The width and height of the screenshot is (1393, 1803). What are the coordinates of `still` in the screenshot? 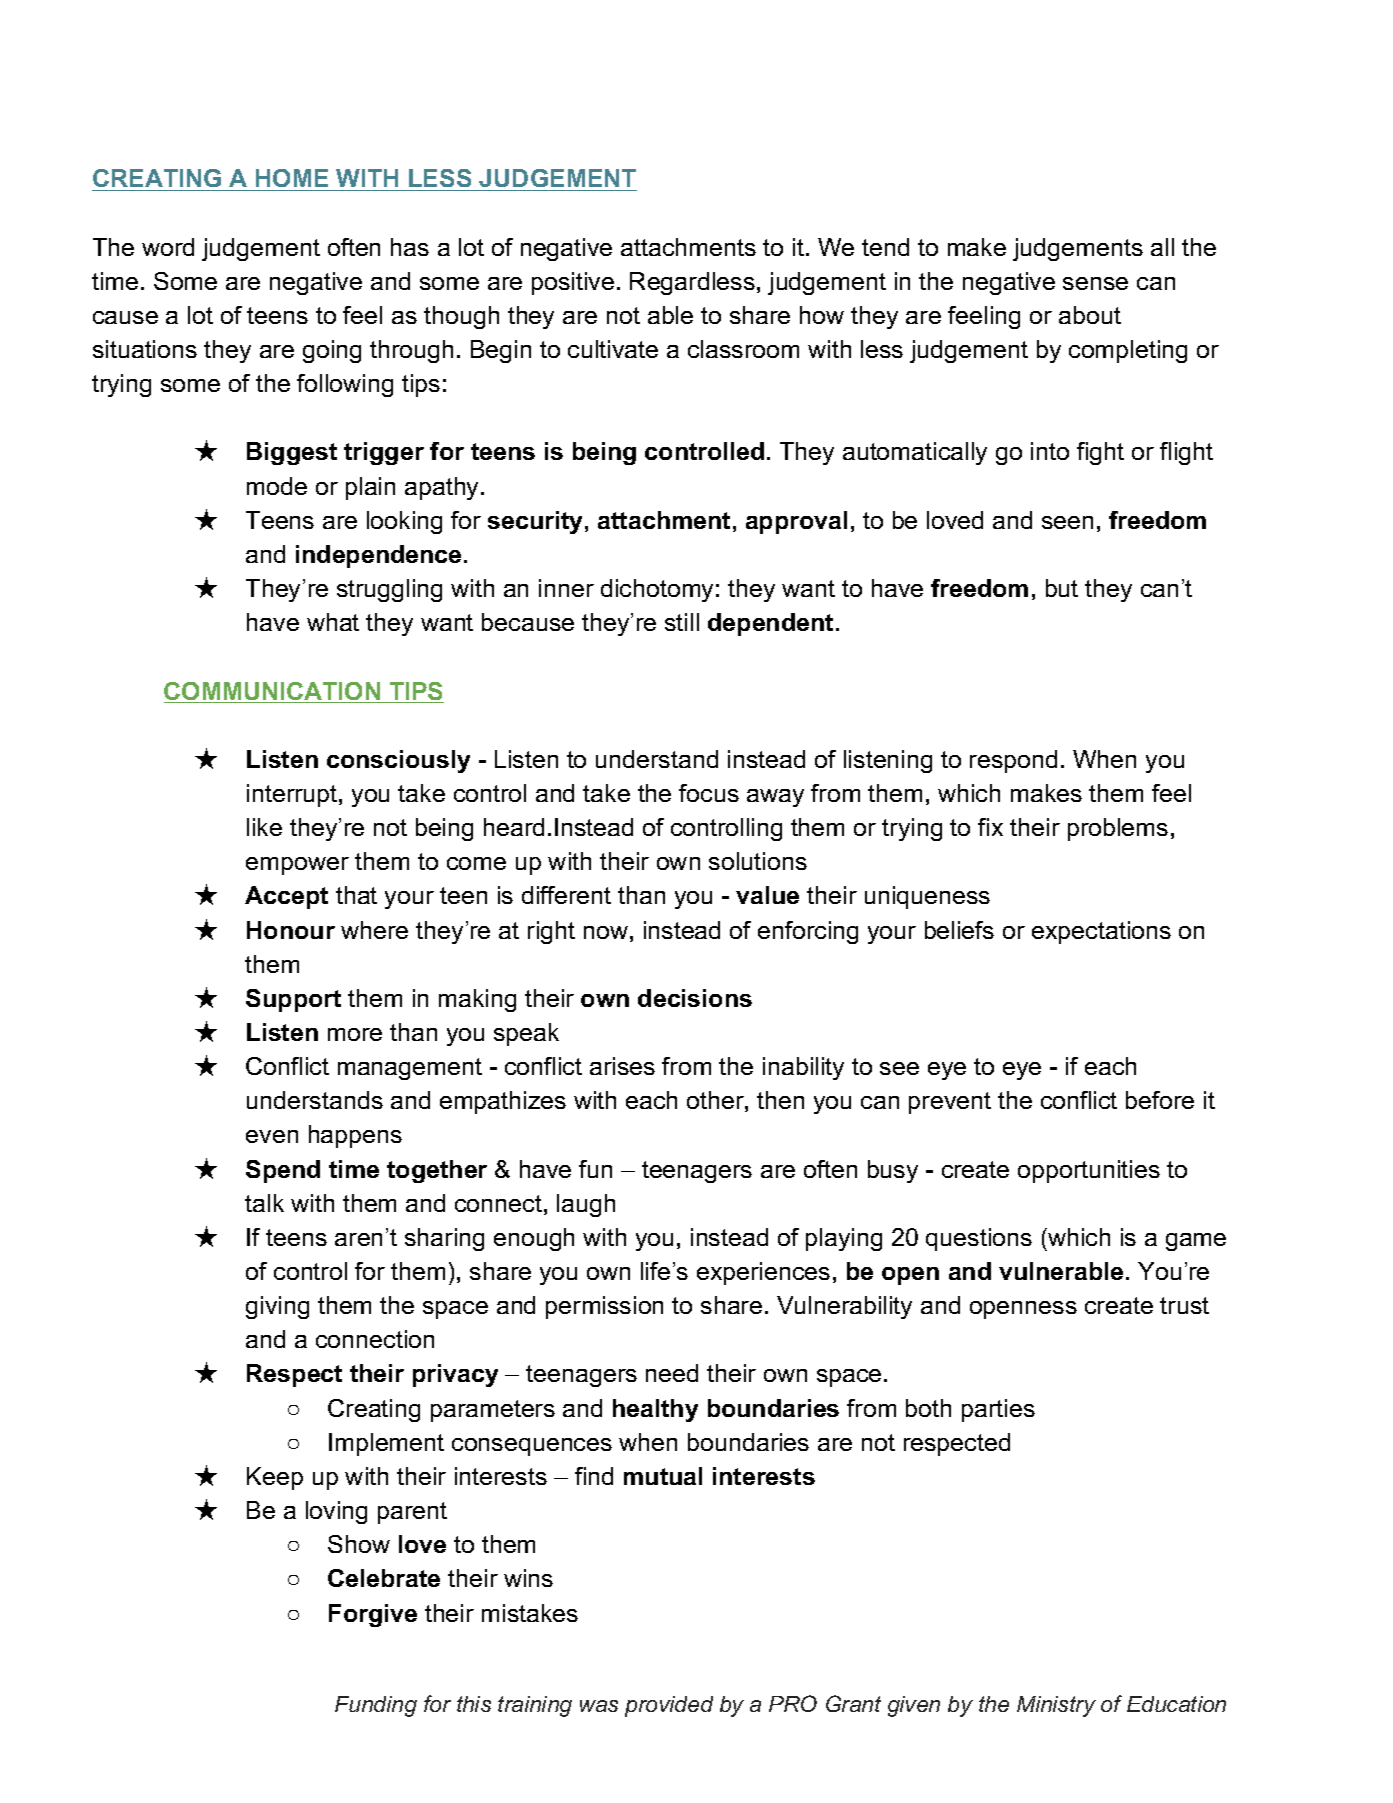 It's located at (682, 622).
